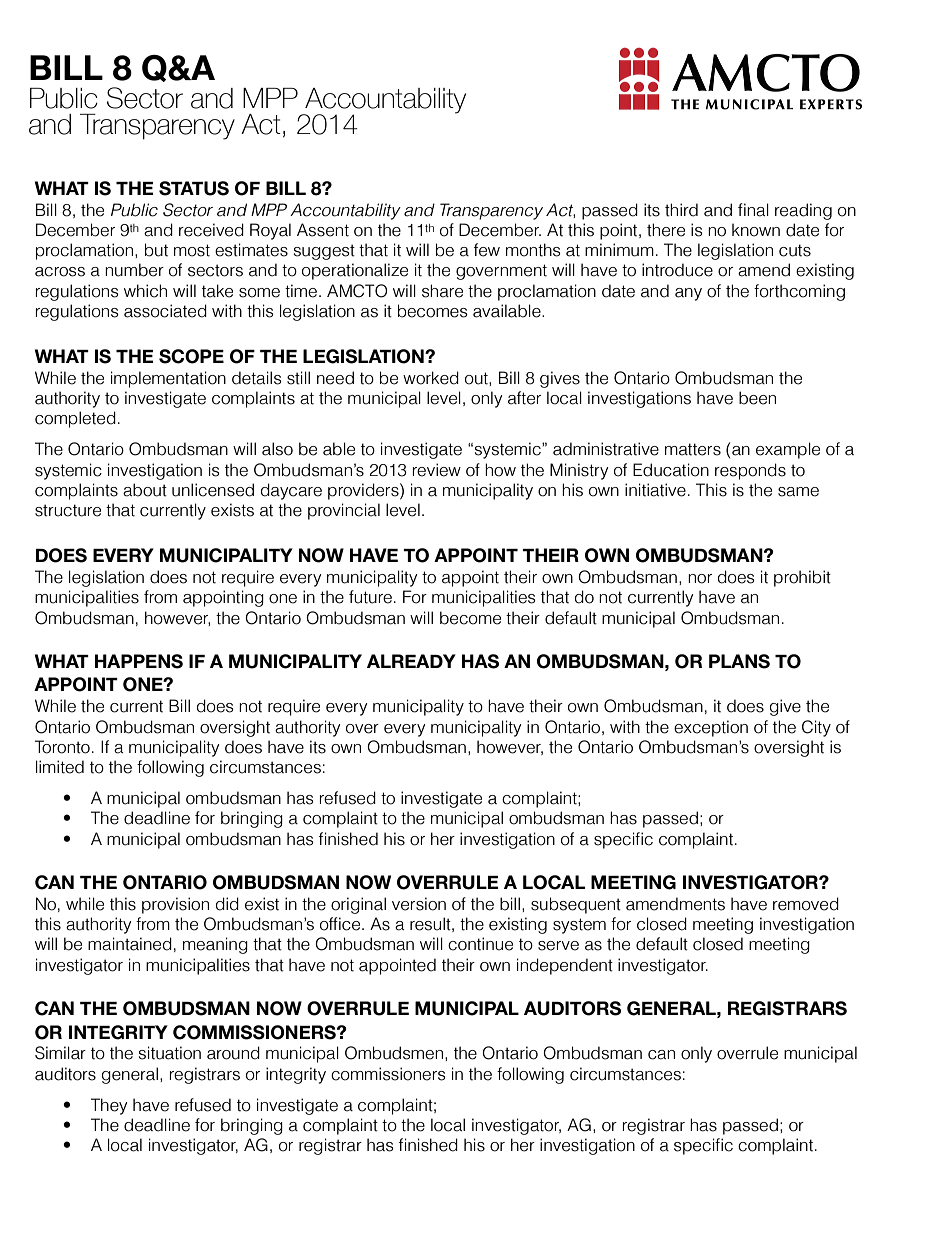 This image has height=1233, width=952. What do you see at coordinates (75, 419) in the image?
I see `completed` at bounding box center [75, 419].
